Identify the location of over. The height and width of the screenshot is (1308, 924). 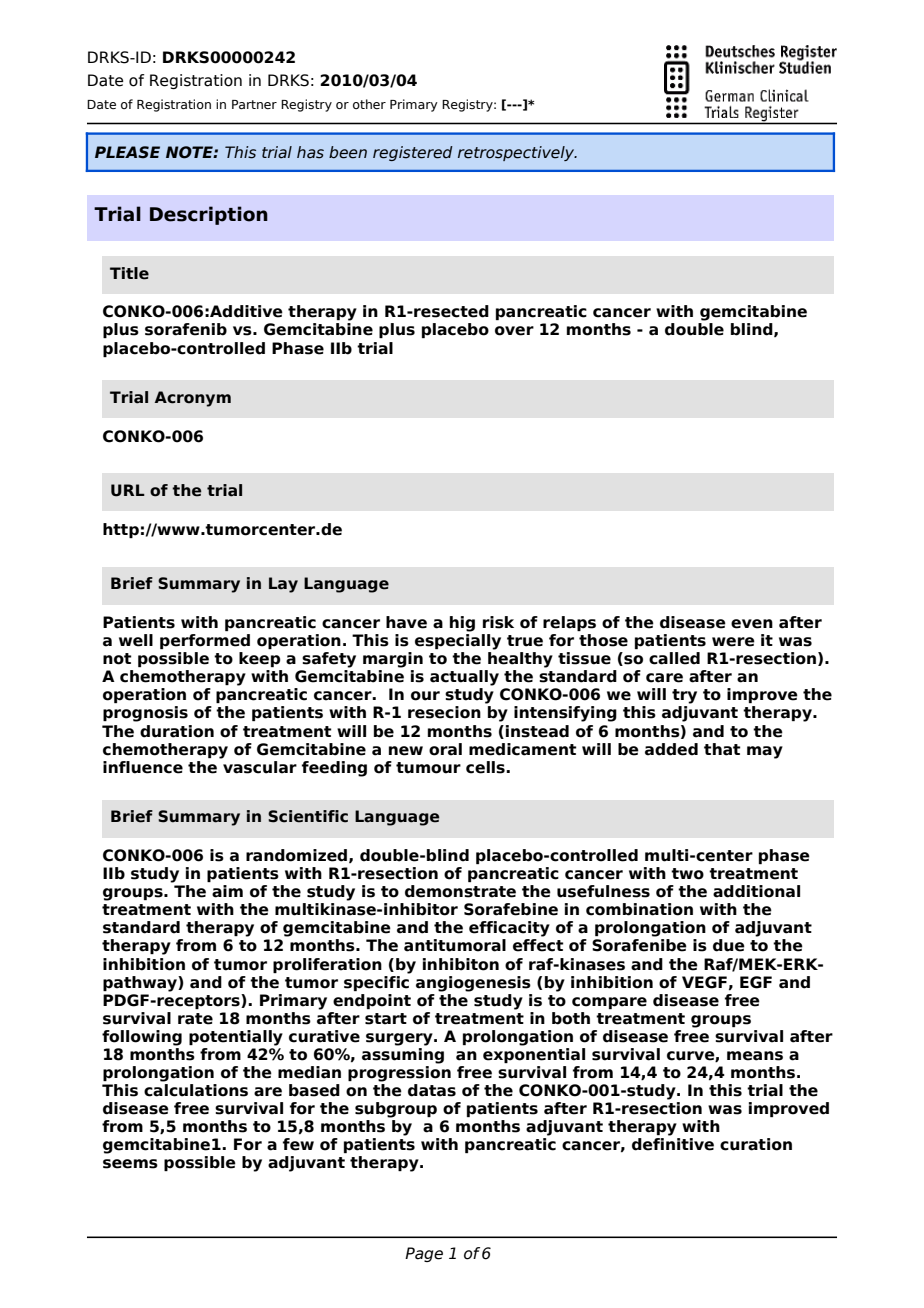
(514, 331).
